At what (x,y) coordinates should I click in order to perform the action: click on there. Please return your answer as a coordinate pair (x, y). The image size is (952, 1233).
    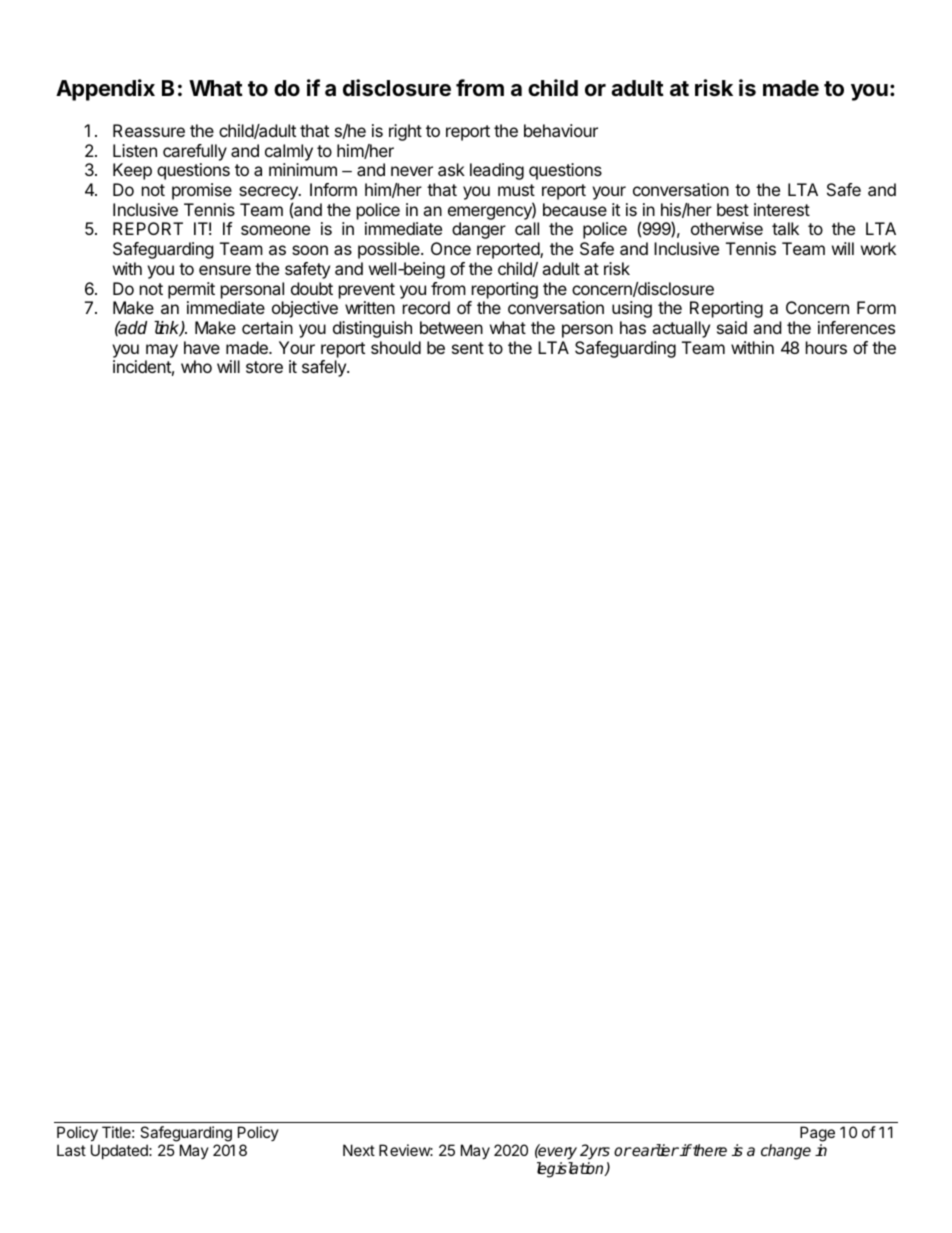
    Looking at the image, I should click on (709, 1150).
